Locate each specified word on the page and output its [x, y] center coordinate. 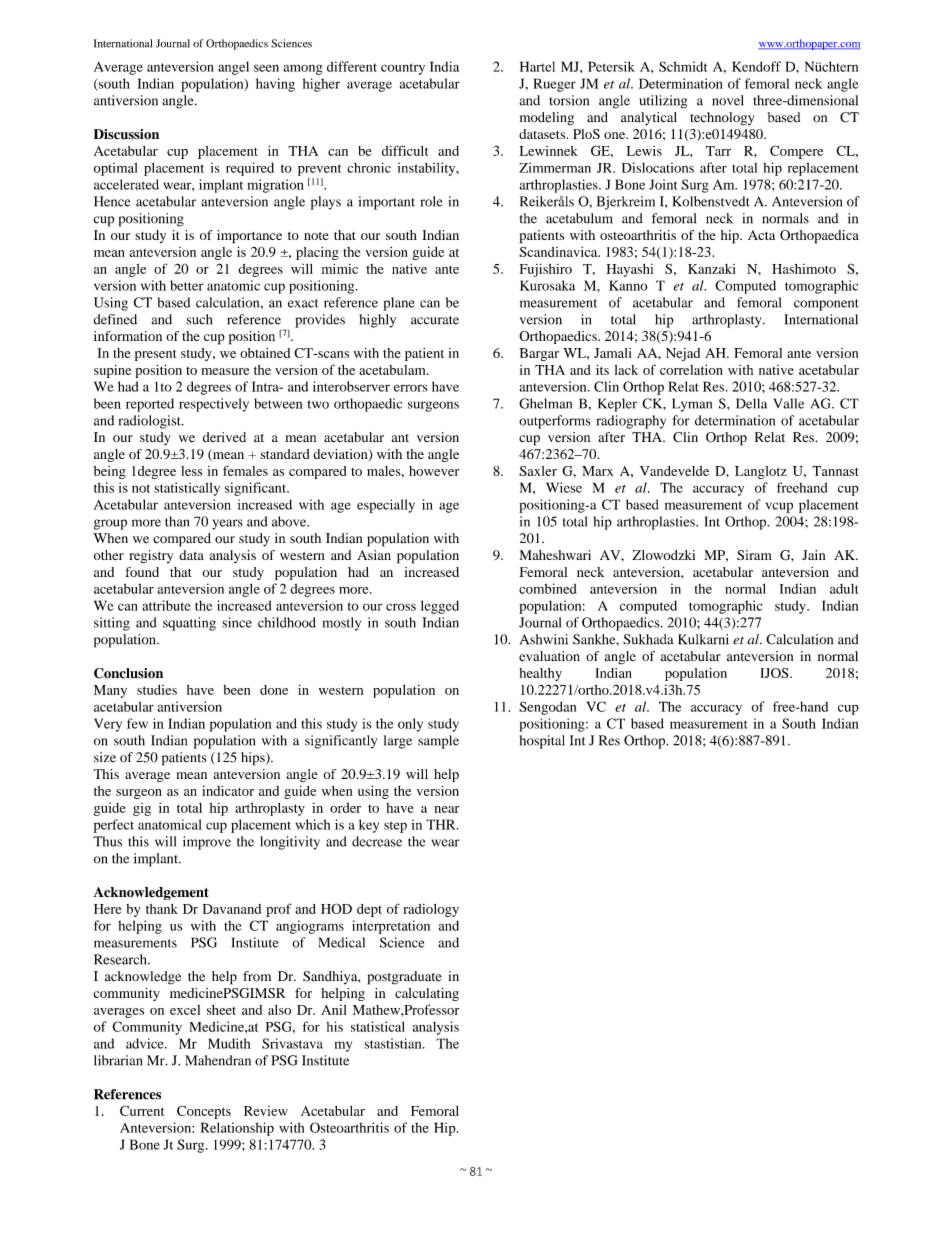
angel [233, 68]
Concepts [204, 1112]
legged [440, 607]
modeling [547, 119]
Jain [813, 555]
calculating [427, 994]
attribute [166, 605]
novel [728, 100]
